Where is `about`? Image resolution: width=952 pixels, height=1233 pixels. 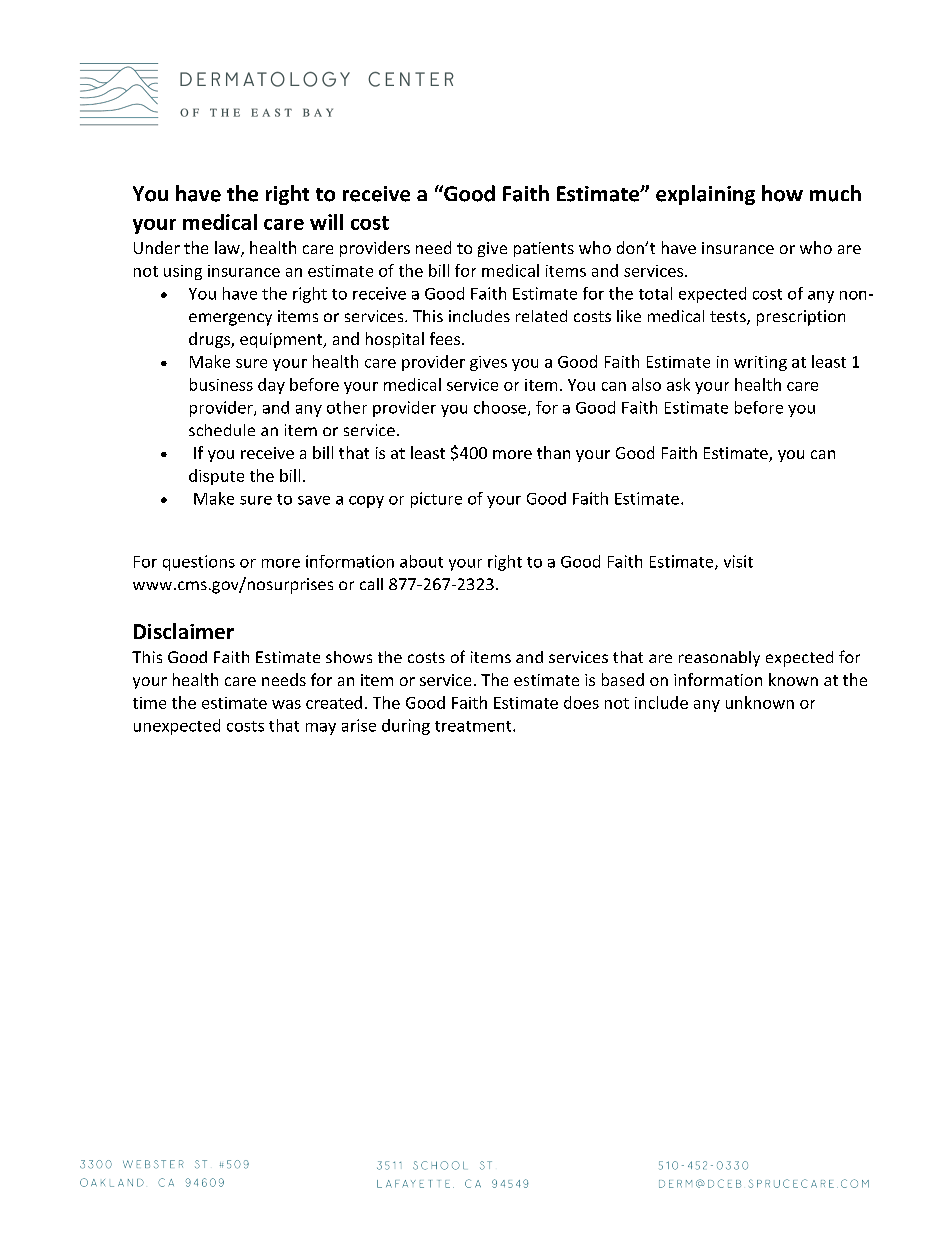
about is located at coordinates (421, 561).
